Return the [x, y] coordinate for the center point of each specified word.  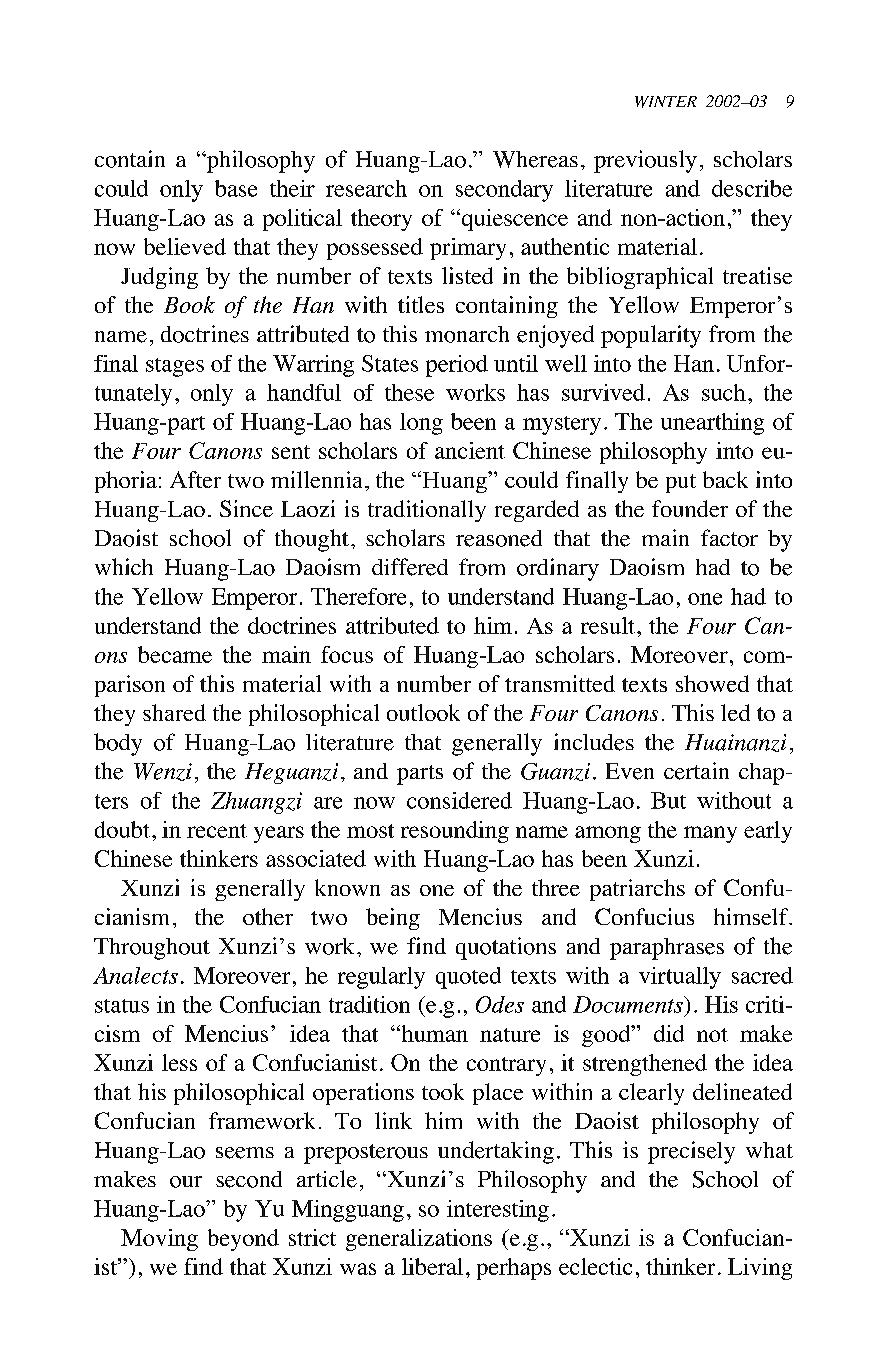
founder [690, 508]
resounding [455, 832]
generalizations [419, 1240]
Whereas [535, 159]
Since [246, 508]
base [236, 188]
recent [217, 831]
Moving [159, 1240]
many [710, 834]
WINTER [666, 102]
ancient [470, 450]
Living [760, 1269]
